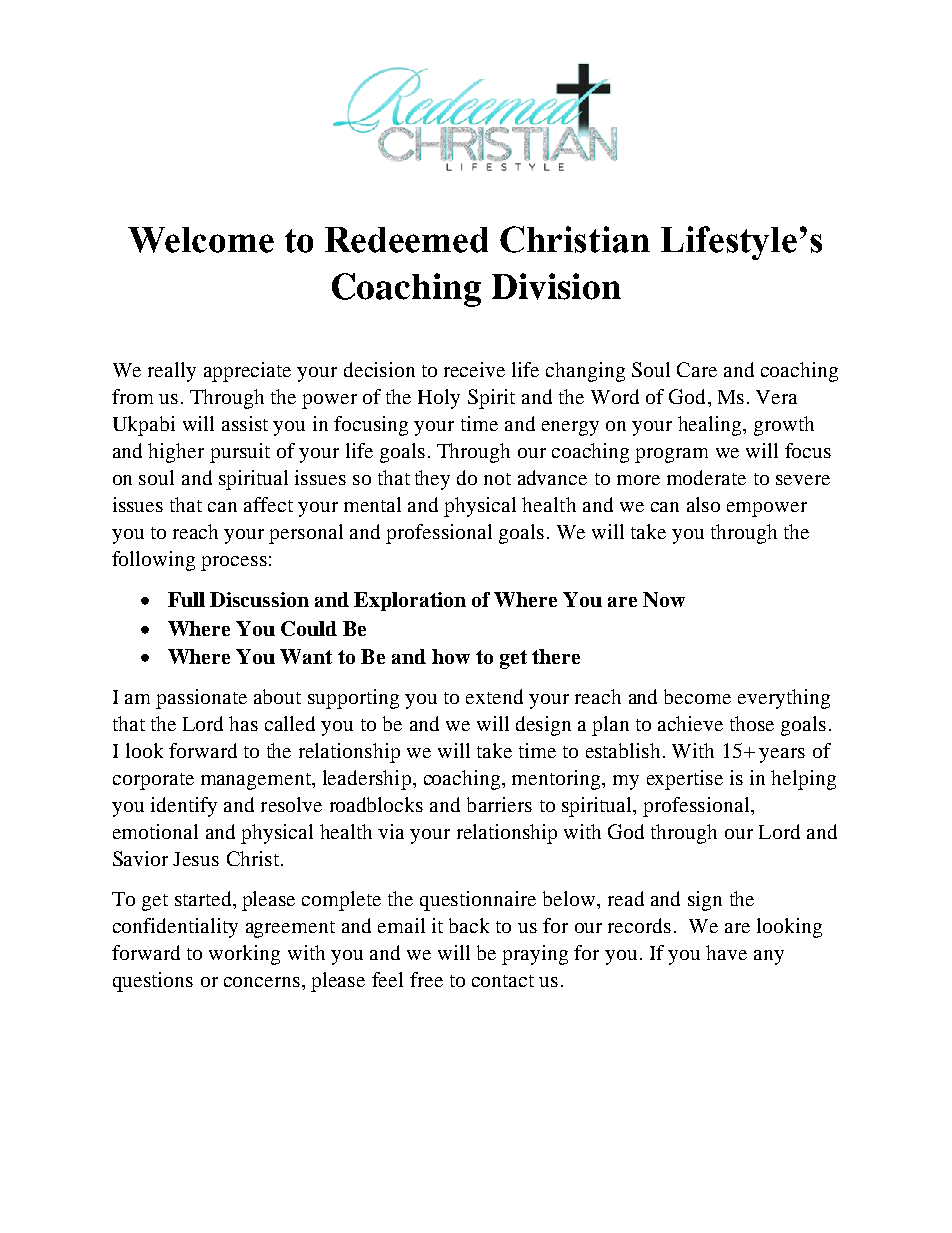 This image has width=952, height=1233. What do you see at coordinates (685, 780) in the image?
I see `expertise` at bounding box center [685, 780].
